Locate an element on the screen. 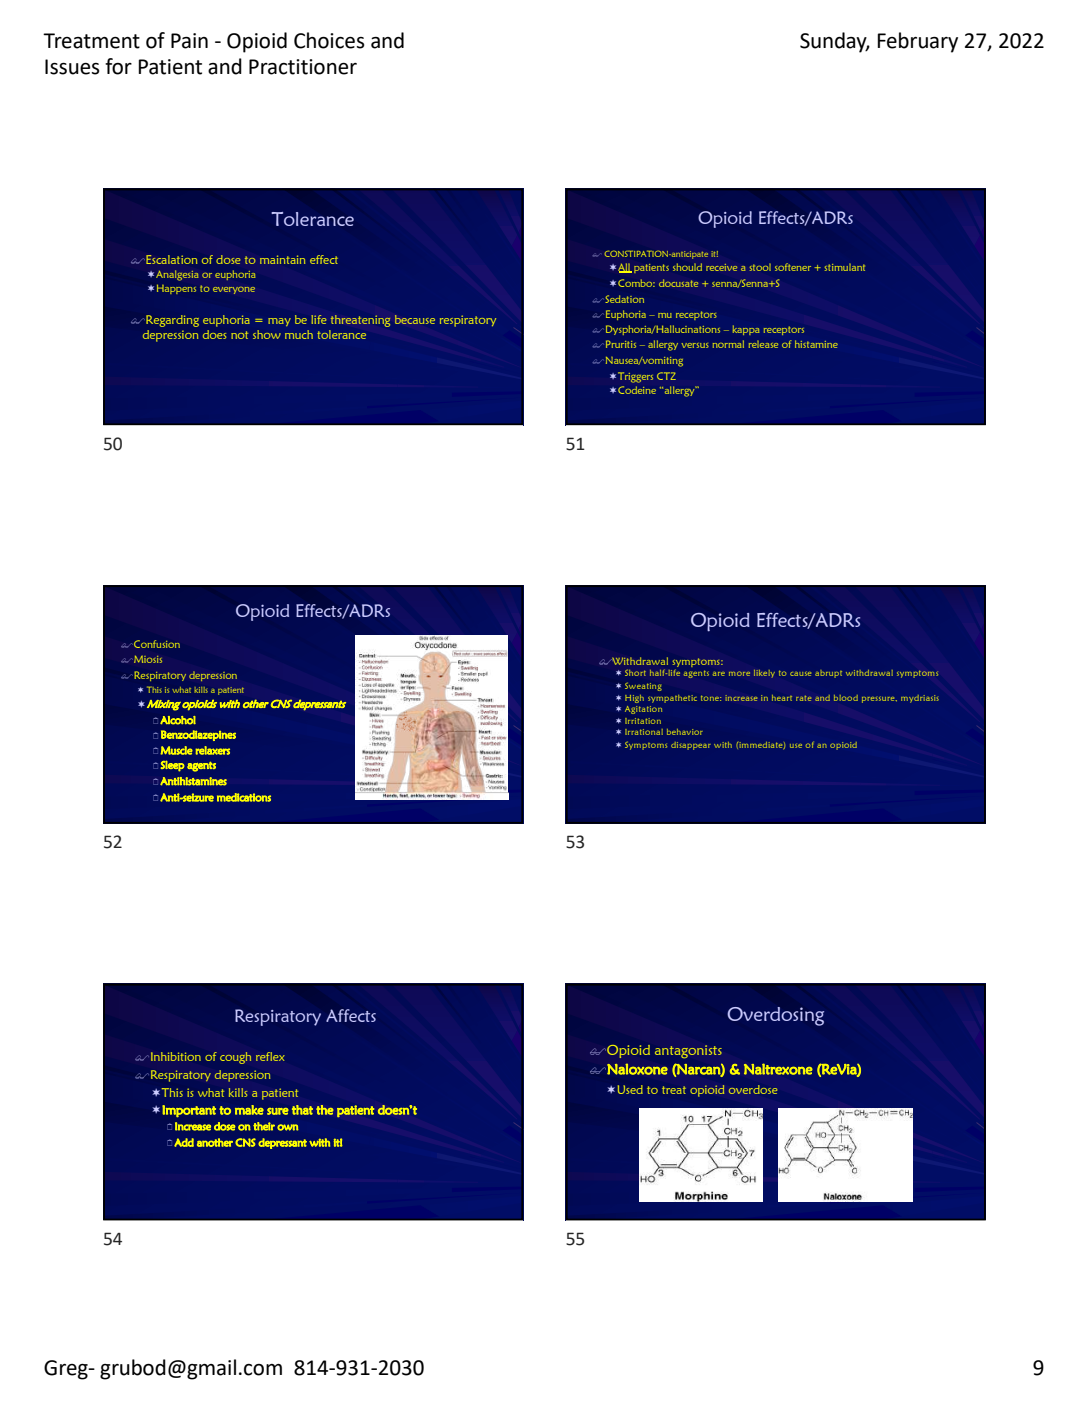  release is located at coordinates (763, 344).
